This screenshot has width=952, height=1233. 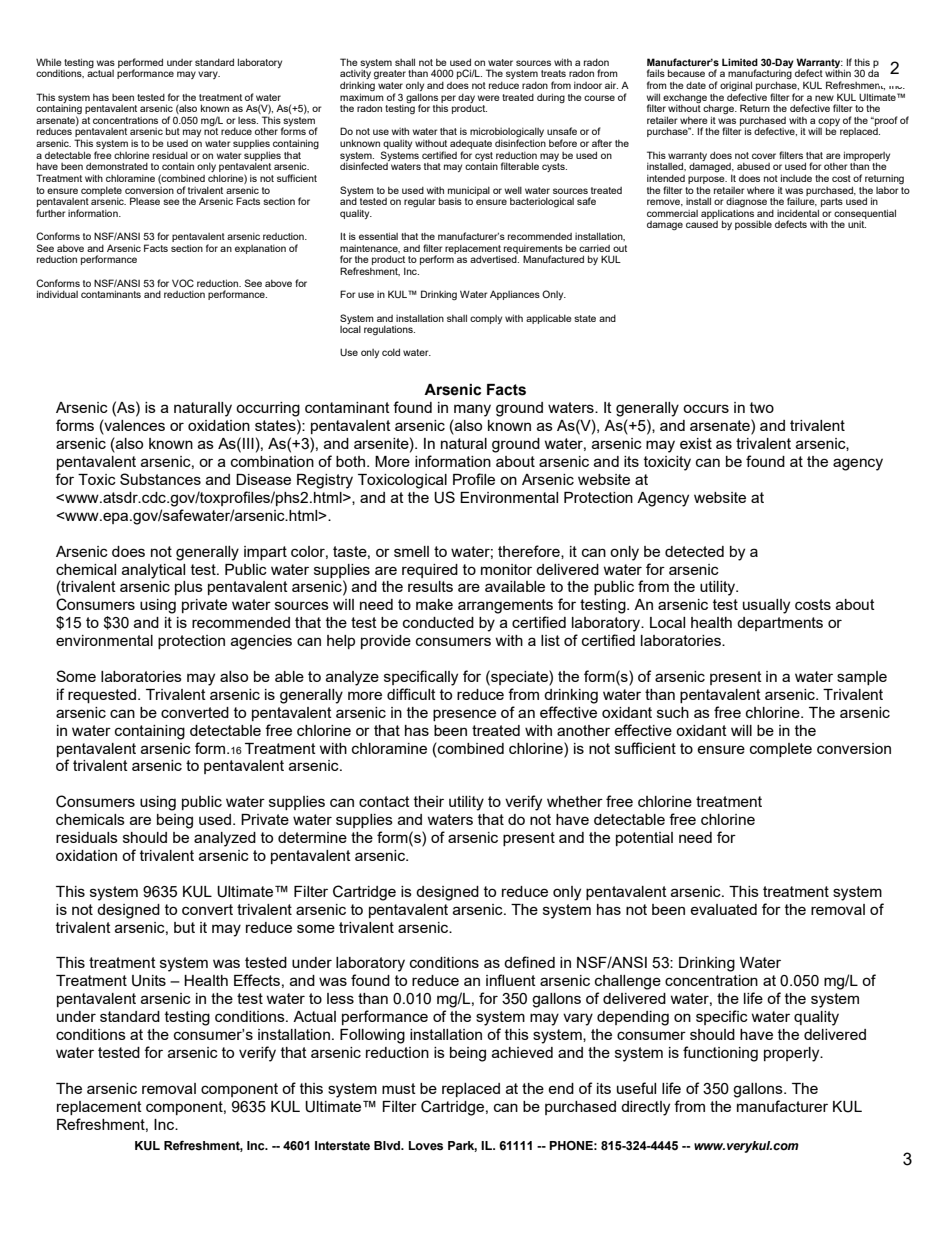 I want to click on Blvd, so click(x=388, y=1145).
